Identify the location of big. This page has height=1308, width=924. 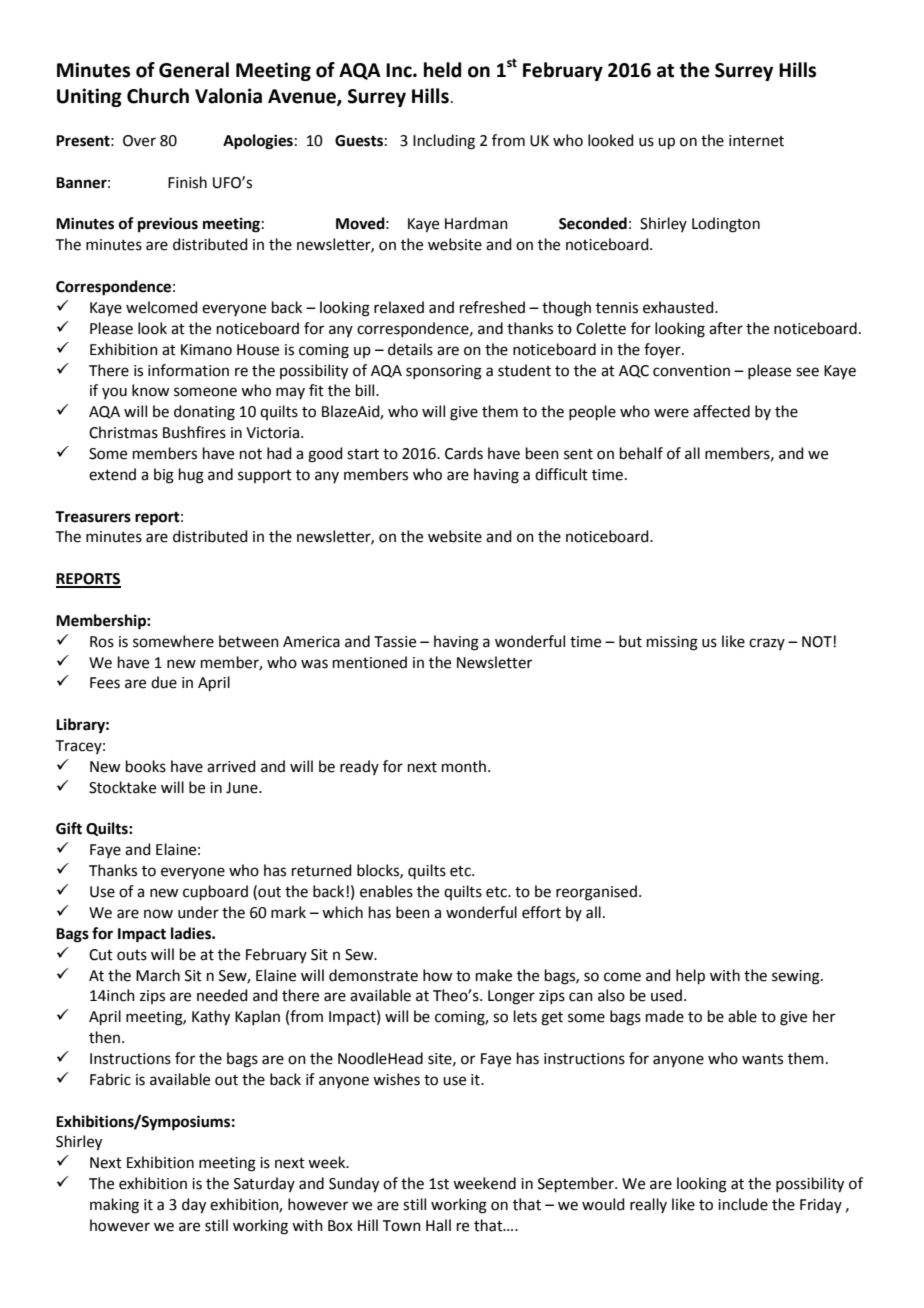
(164, 476).
